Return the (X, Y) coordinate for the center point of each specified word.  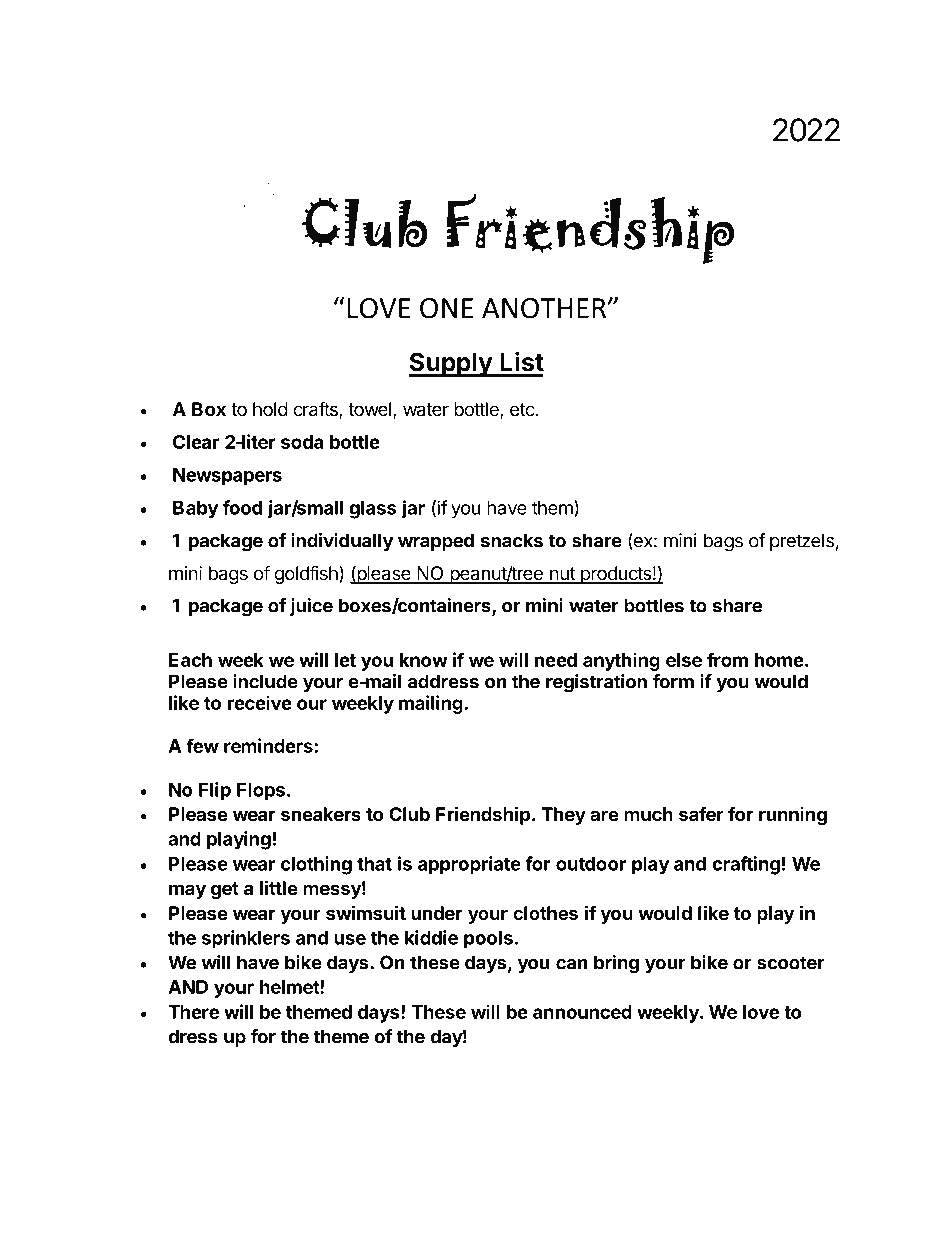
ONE (446, 308)
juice (311, 607)
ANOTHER (545, 308)
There (193, 1012)
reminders (268, 745)
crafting (746, 865)
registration (596, 683)
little (279, 887)
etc (522, 410)
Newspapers (227, 477)
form (673, 681)
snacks (512, 540)
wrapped (436, 542)
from (727, 659)
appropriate (469, 865)
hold (270, 409)
